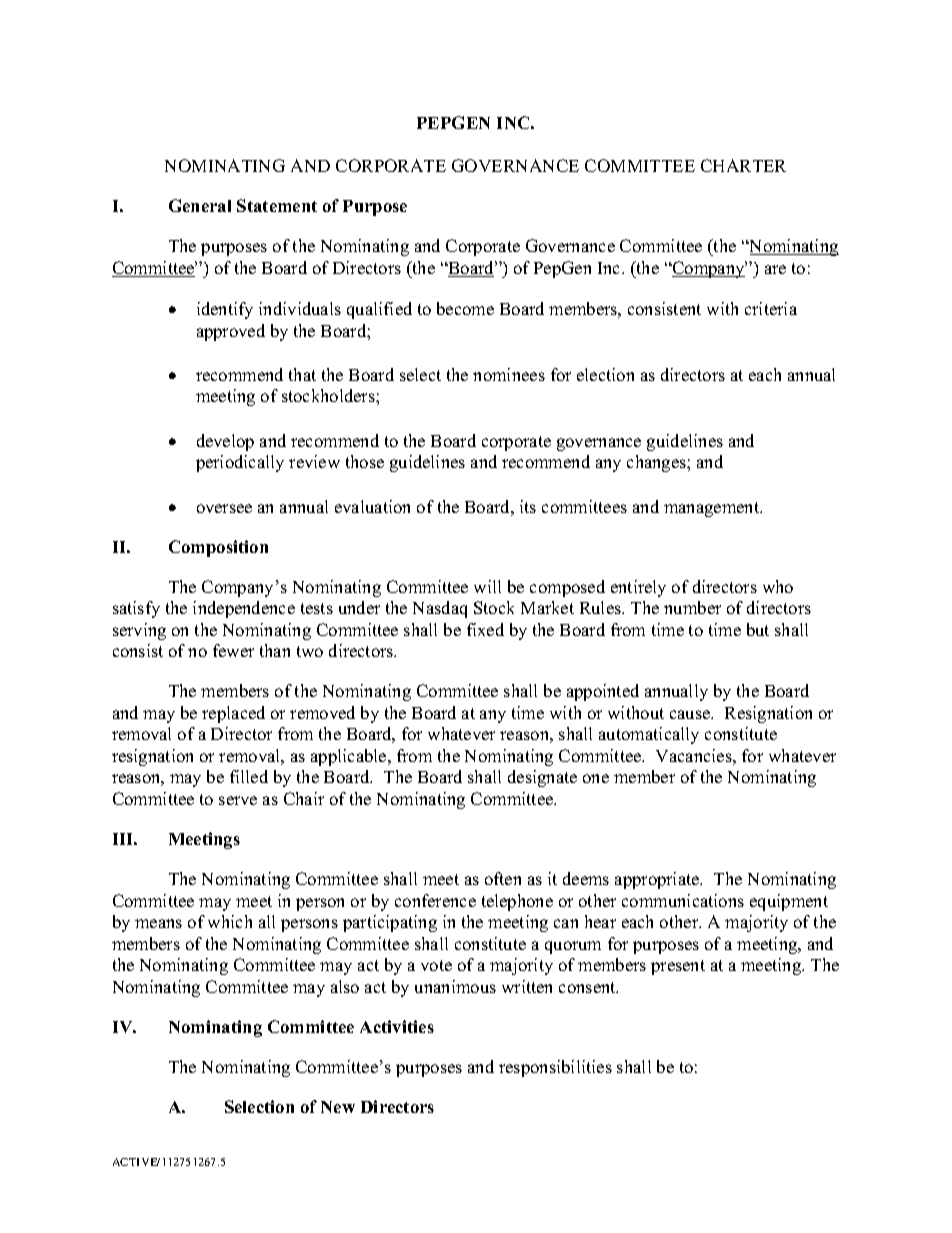 The height and width of the document is (1233, 952). What do you see at coordinates (238, 800) in the document?
I see `serve` at bounding box center [238, 800].
